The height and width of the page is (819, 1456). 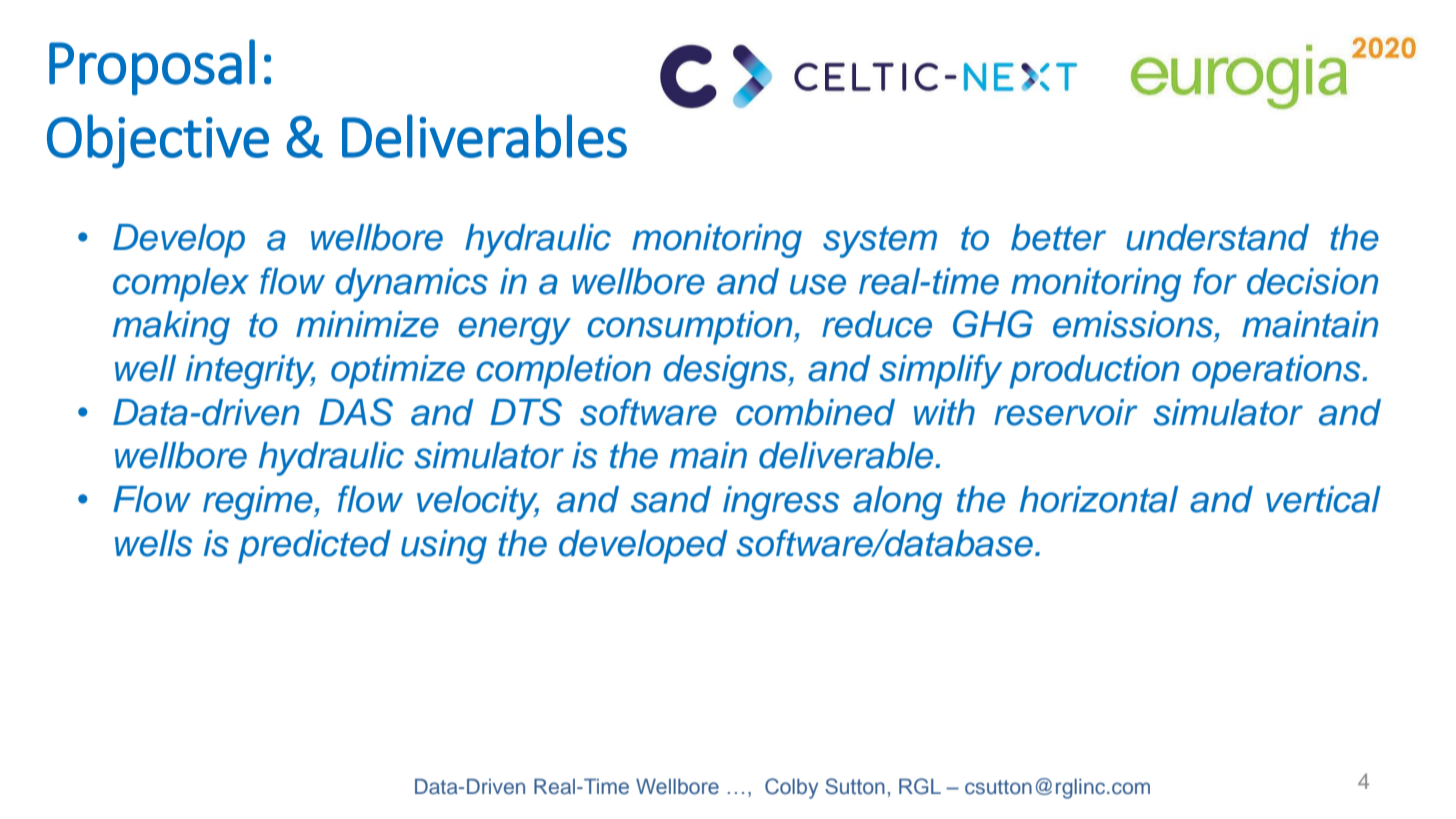 I want to click on for, so click(x=1215, y=281).
